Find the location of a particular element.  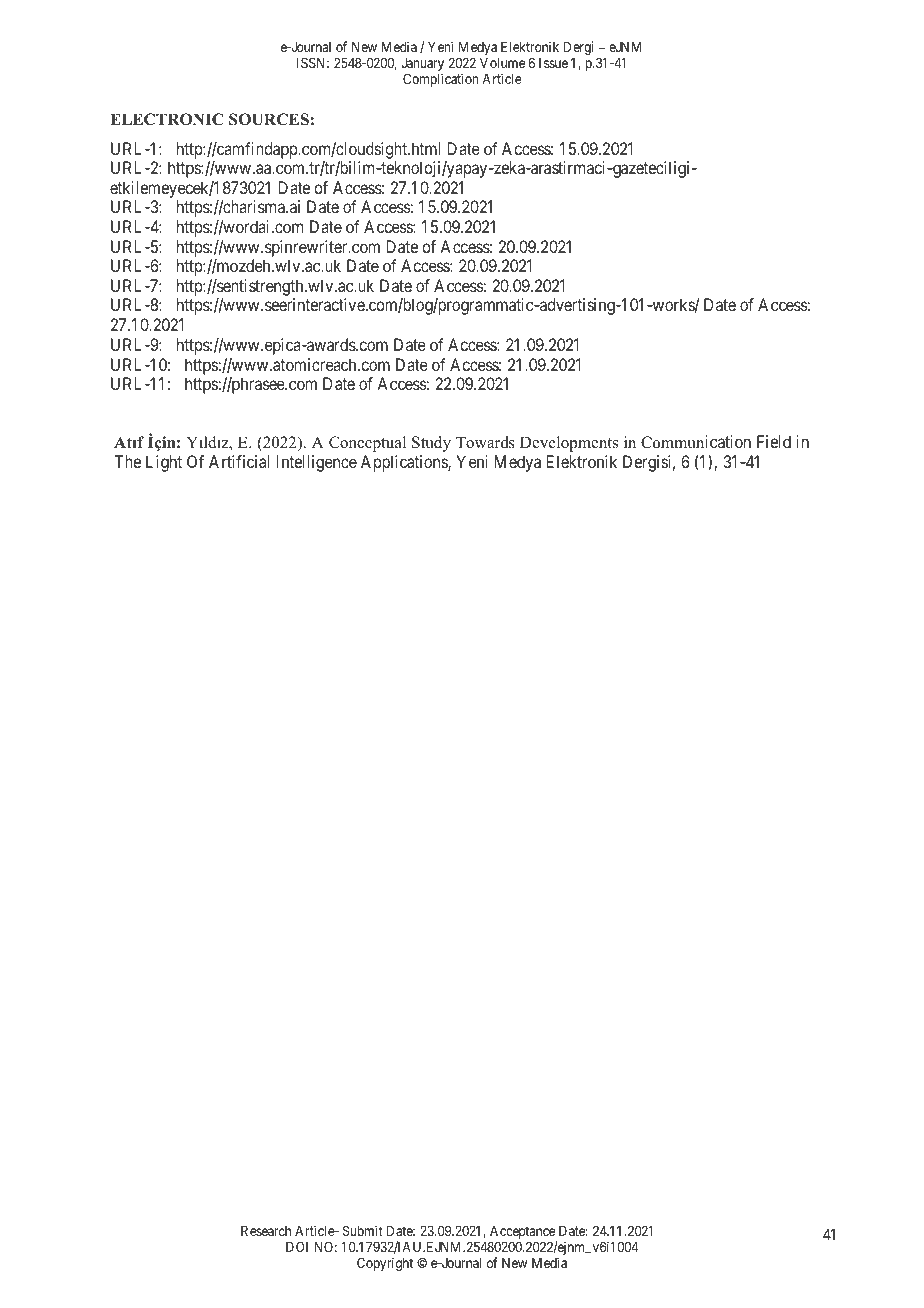

ELECTRONIC is located at coordinates (166, 119).
